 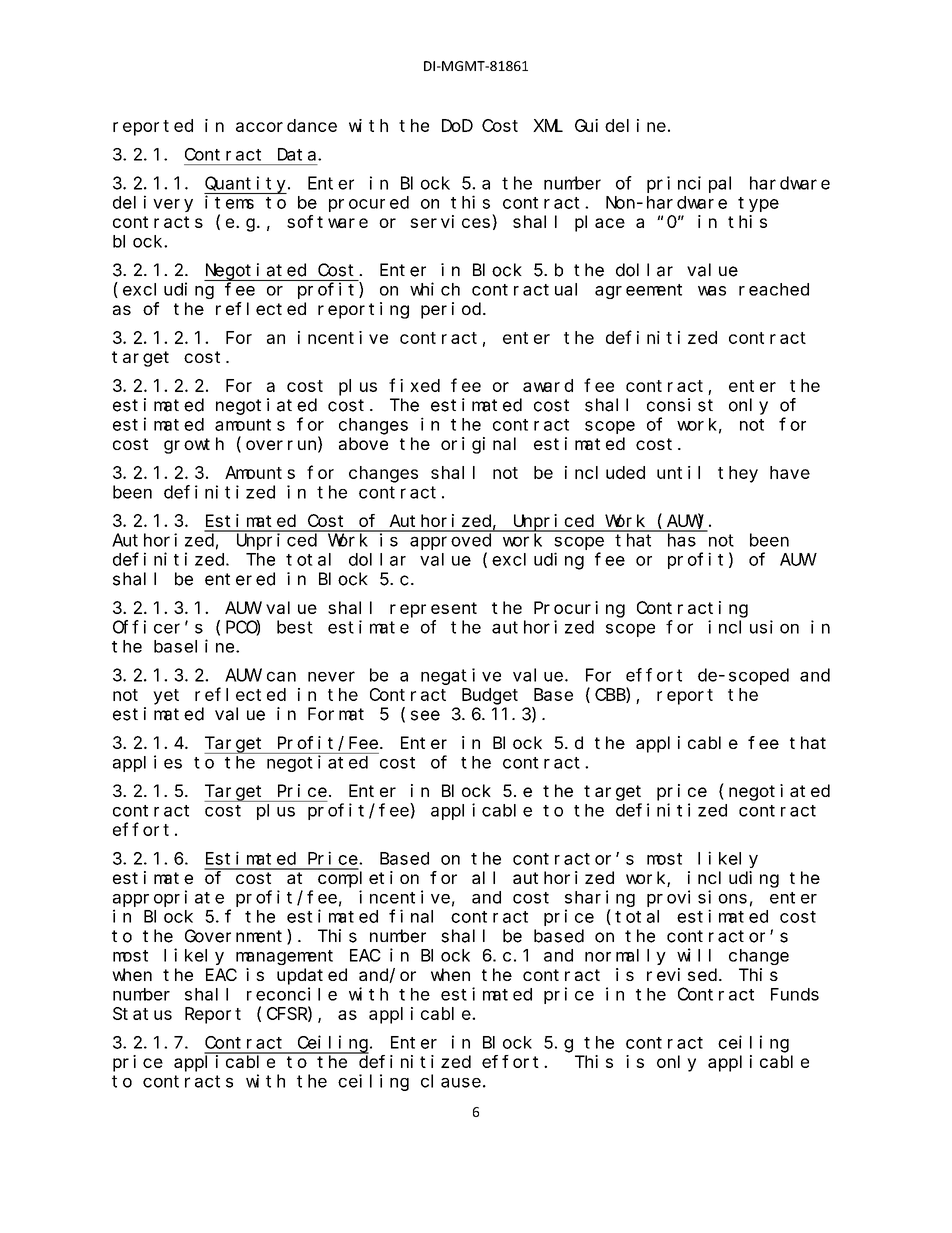 What do you see at coordinates (795, 994) in the screenshot?
I see `Funds` at bounding box center [795, 994].
